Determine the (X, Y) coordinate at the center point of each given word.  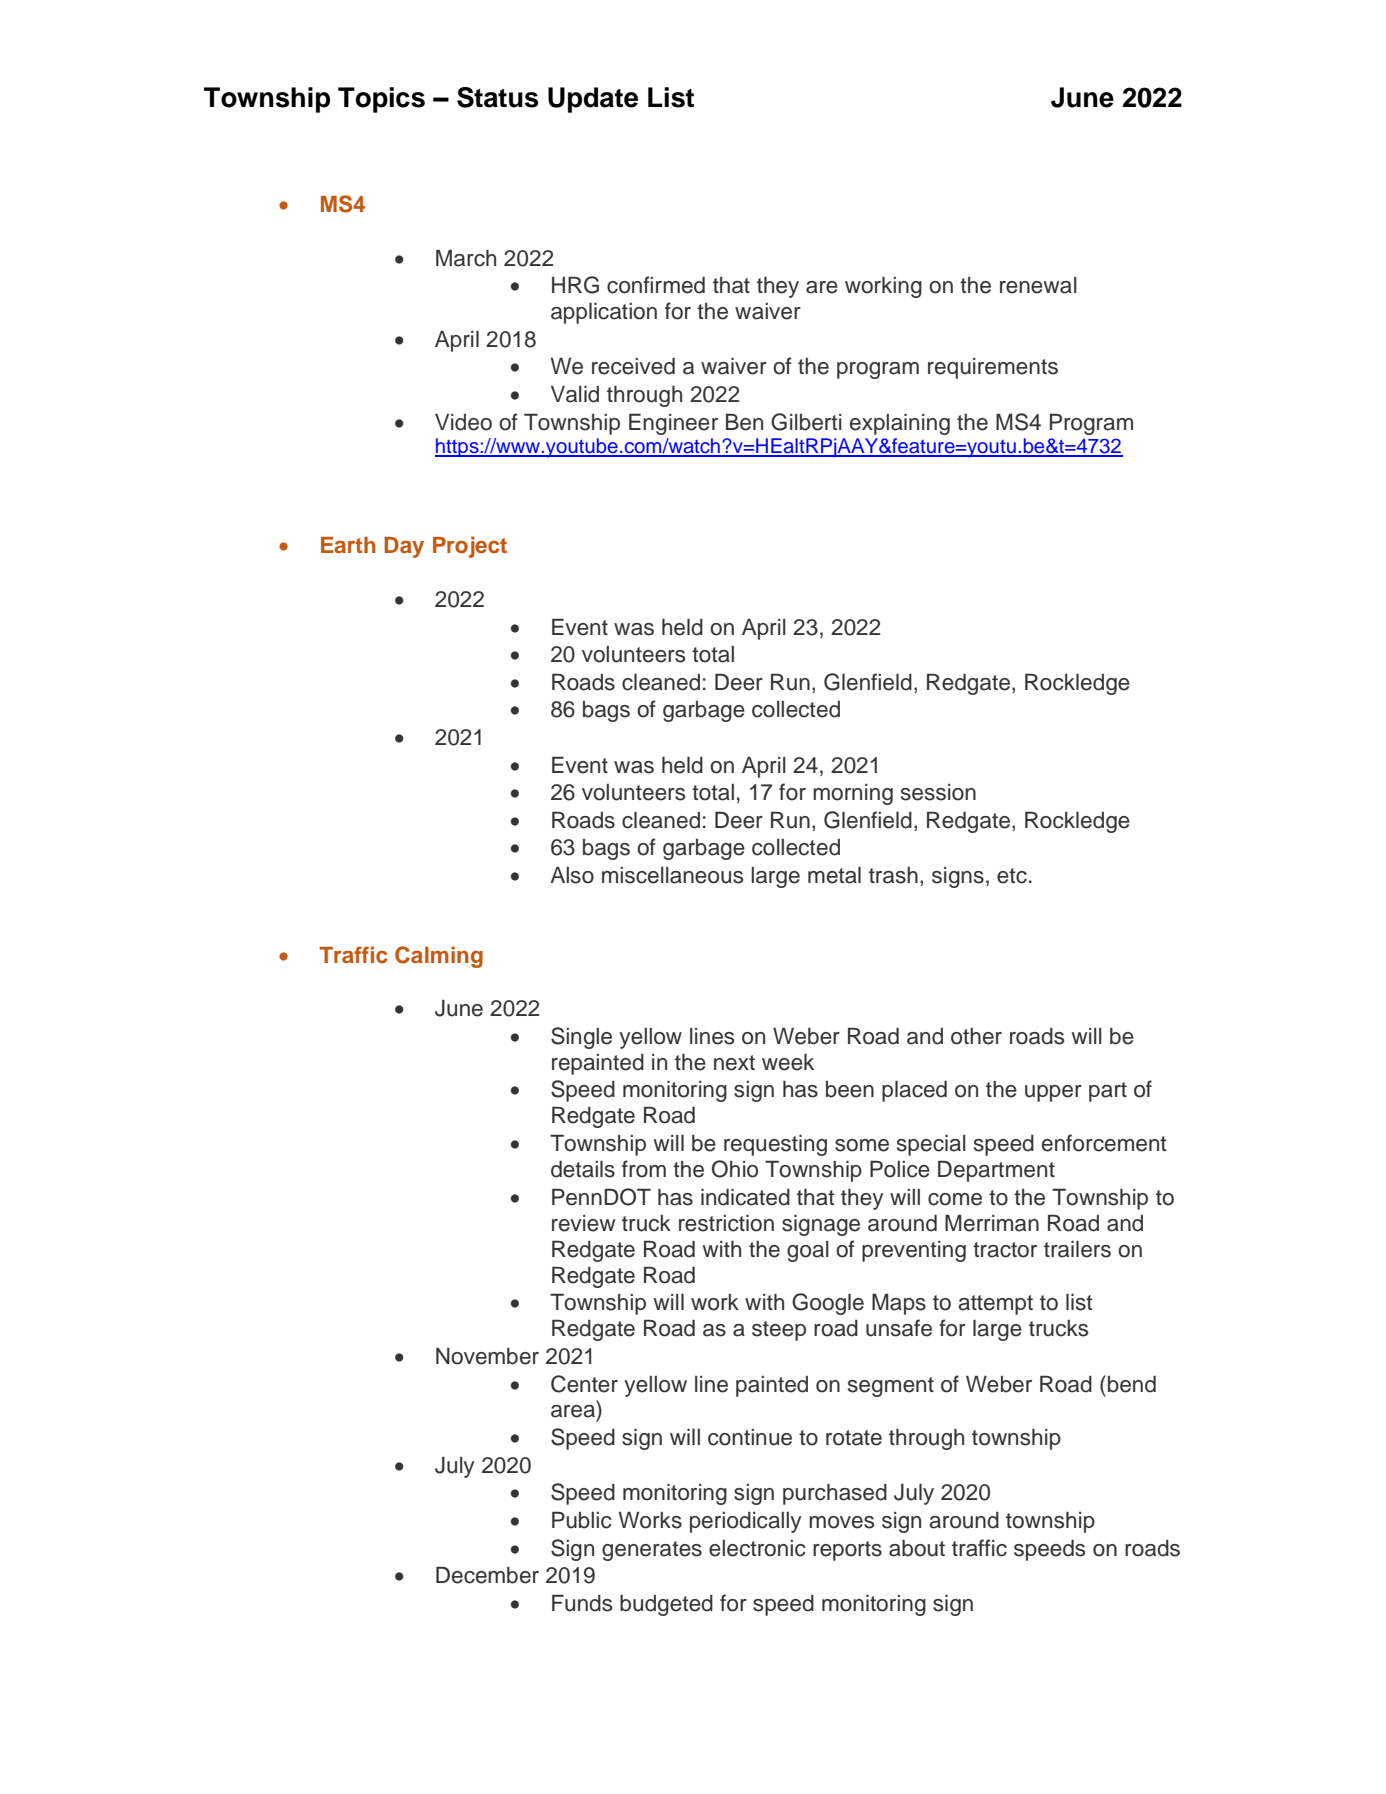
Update (593, 100)
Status (497, 97)
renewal (1038, 285)
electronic (757, 1548)
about (917, 1548)
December (487, 1575)
